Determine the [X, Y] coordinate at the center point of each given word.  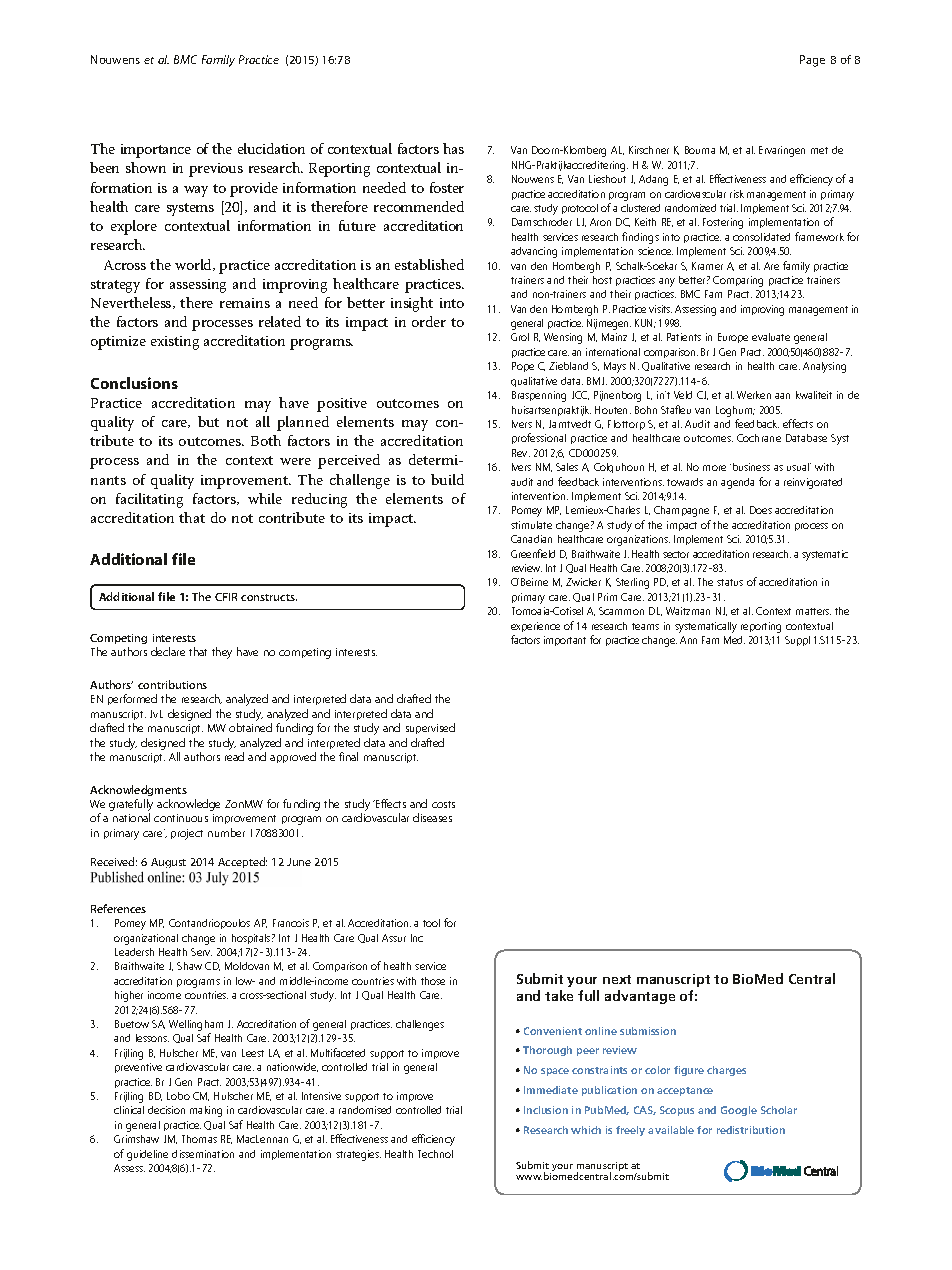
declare [168, 651]
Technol [435, 1154]
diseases [432, 817]
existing [175, 343]
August [168, 863]
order [429, 321]
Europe [733, 338]
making [206, 1111]
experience [535, 627]
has [453, 148]
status [730, 582]
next [617, 979]
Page [812, 61]
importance [156, 151]
